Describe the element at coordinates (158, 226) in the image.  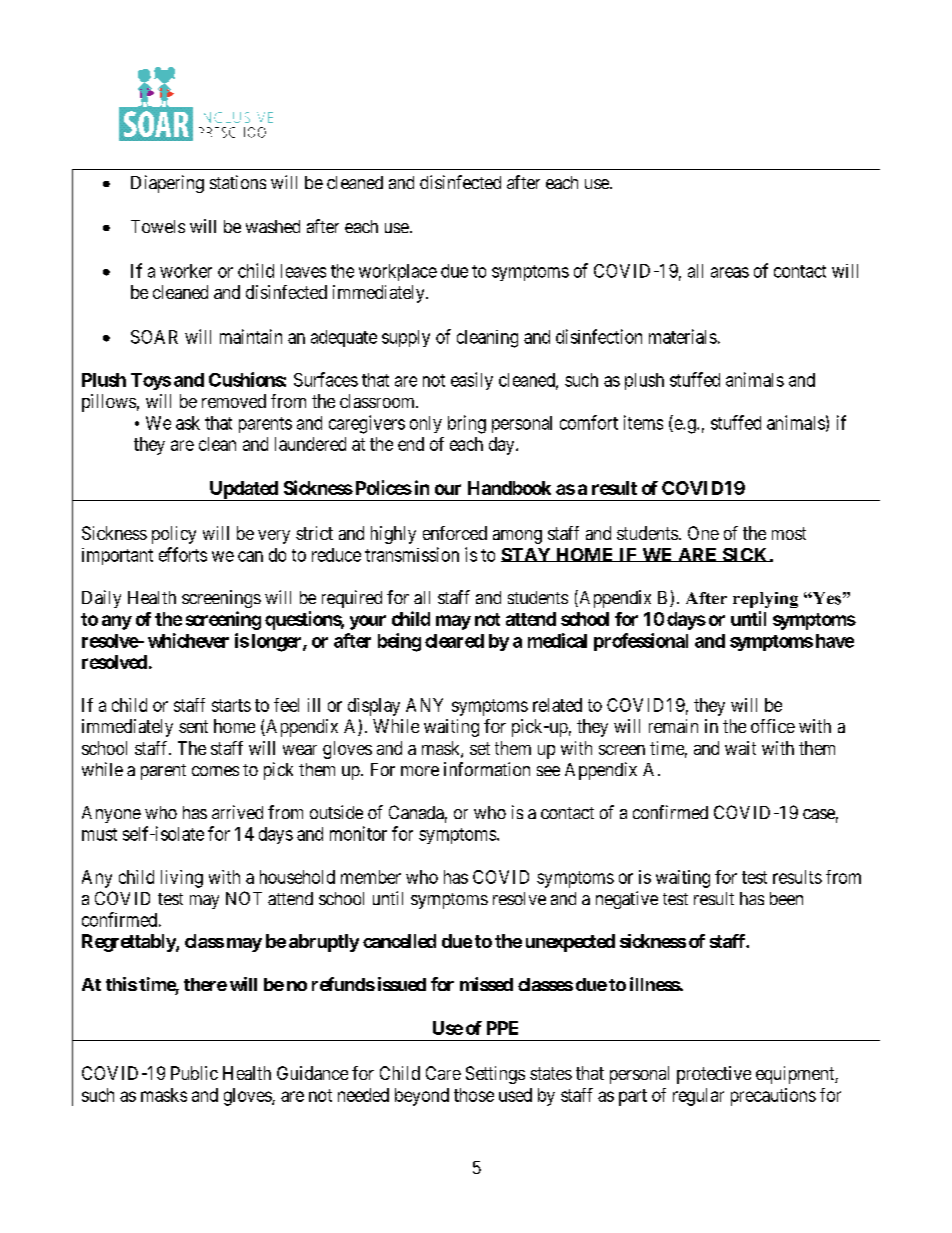
I see `Towels` at that location.
